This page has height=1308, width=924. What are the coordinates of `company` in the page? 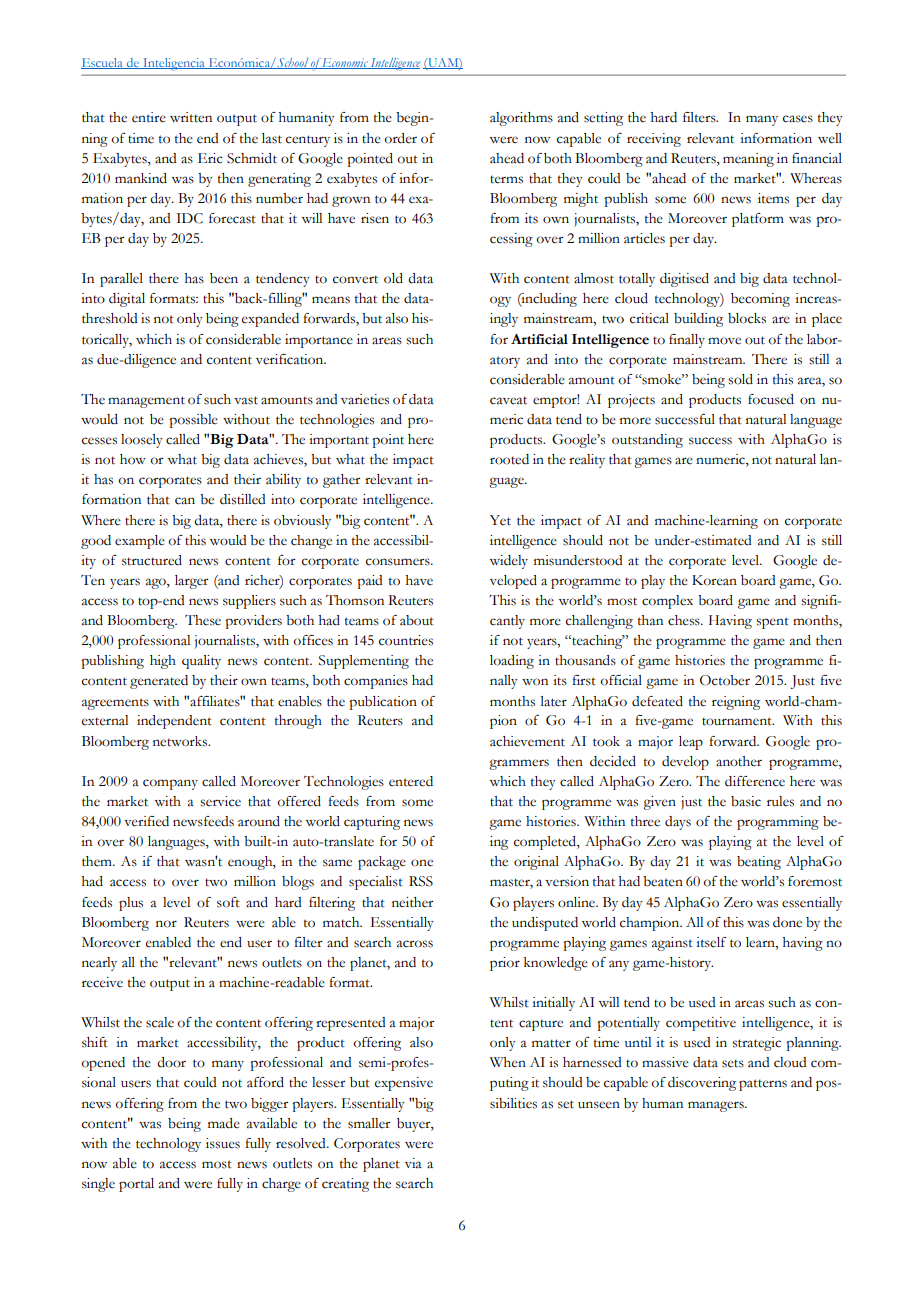 It's located at (170, 784).
